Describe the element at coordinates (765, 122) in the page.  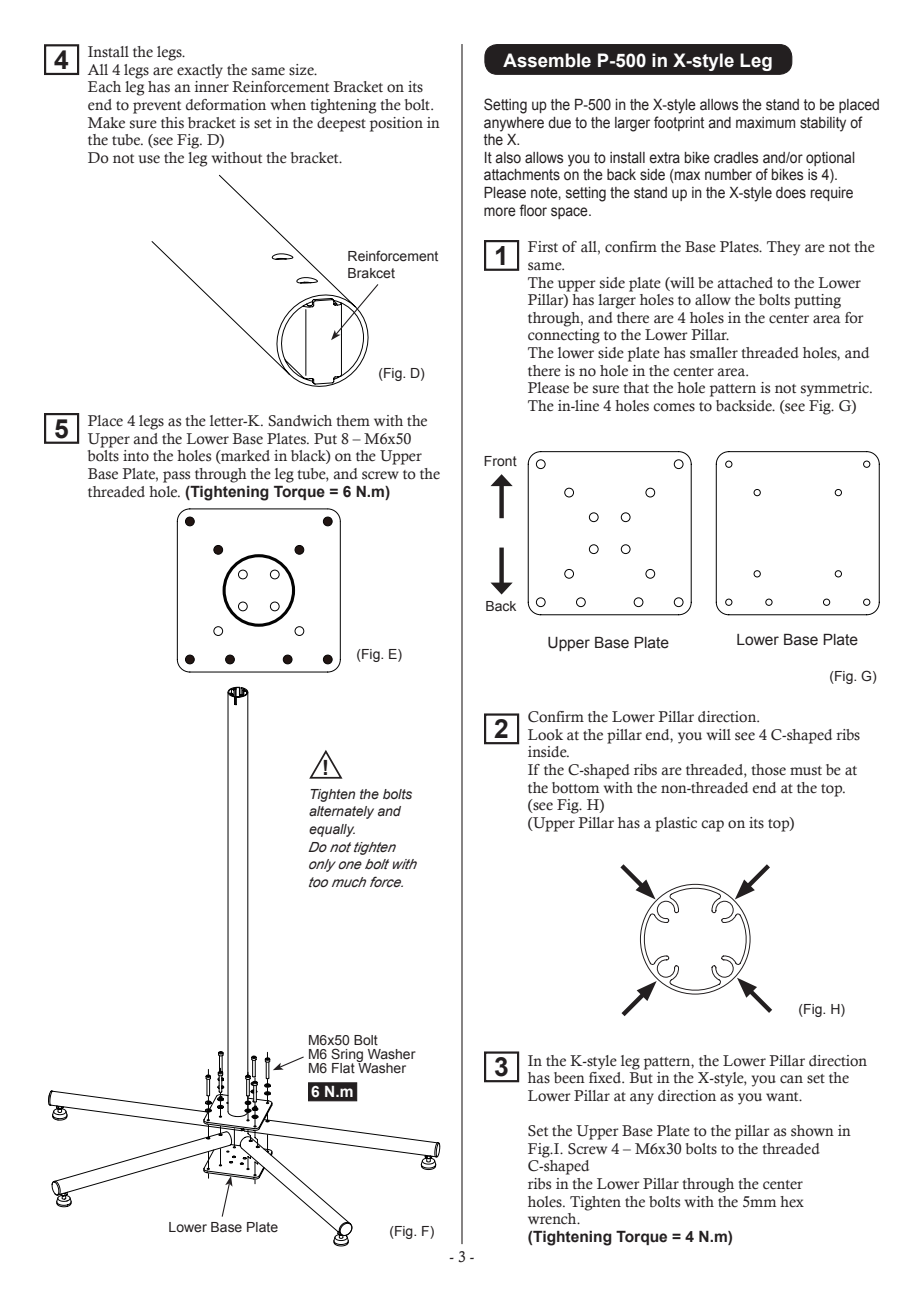
I see `maximum` at that location.
